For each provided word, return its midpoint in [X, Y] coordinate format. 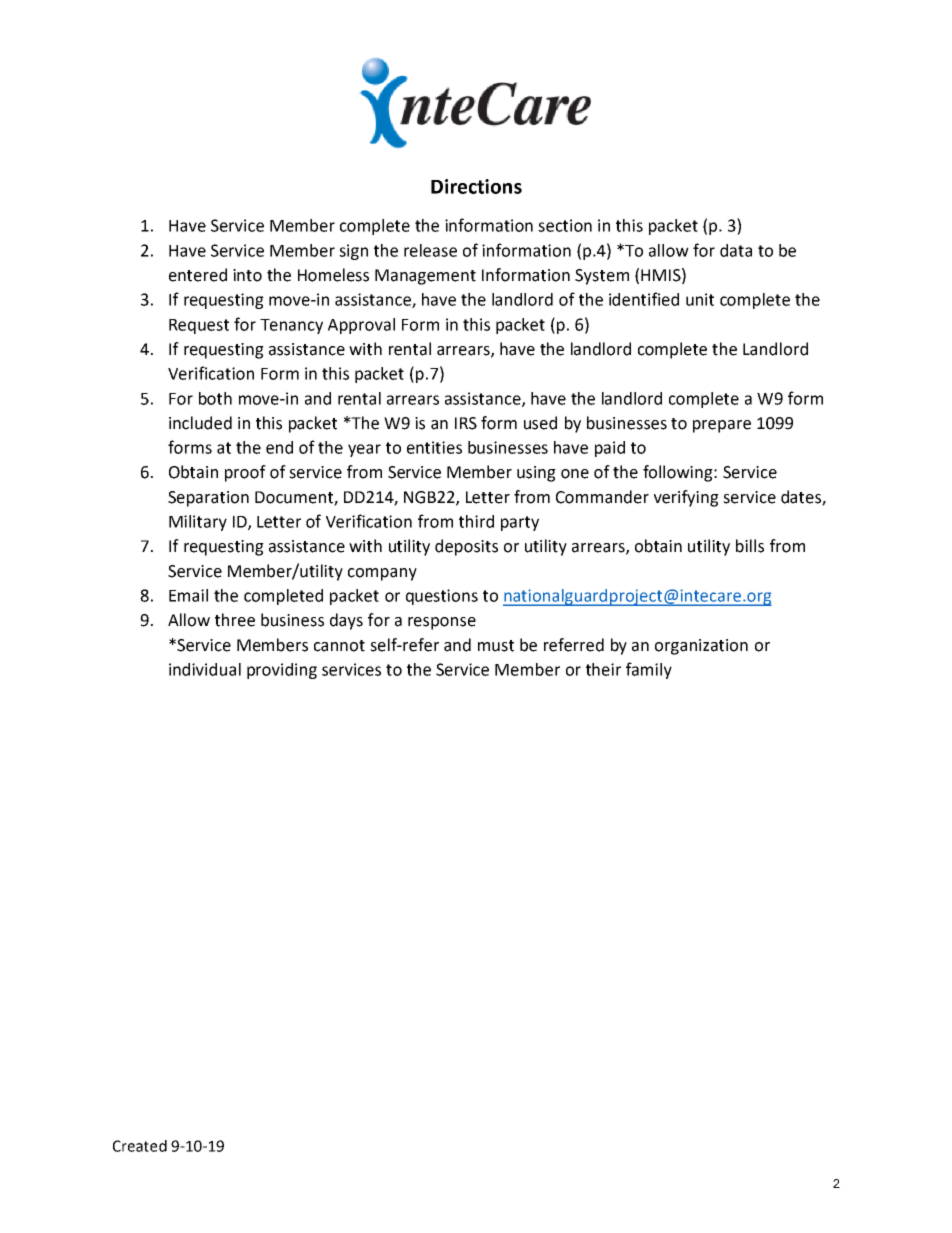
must [496, 646]
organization [701, 647]
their [603, 669]
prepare [722, 426]
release [430, 250]
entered [198, 275]
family [649, 670]
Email [188, 595]
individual [205, 669]
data [736, 250]
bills [750, 546]
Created [140, 1146]
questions [442, 597]
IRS [466, 423]
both [215, 398]
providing [282, 671]
